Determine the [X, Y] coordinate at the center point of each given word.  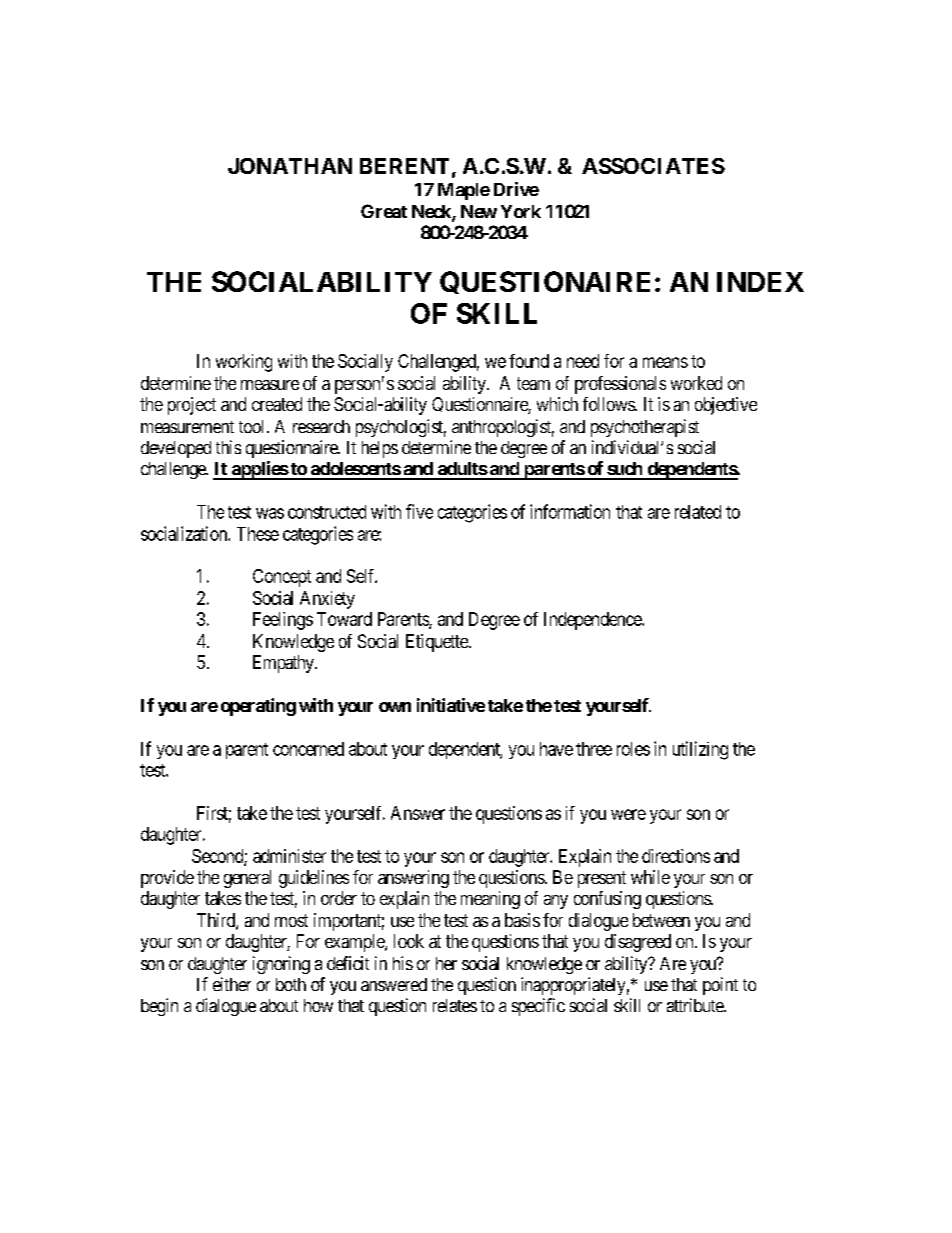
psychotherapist [645, 428]
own [395, 707]
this [228, 447]
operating [258, 707]
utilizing [700, 750]
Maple [464, 191]
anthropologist [503, 428]
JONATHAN [290, 166]
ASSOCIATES [653, 166]
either [232, 984]
